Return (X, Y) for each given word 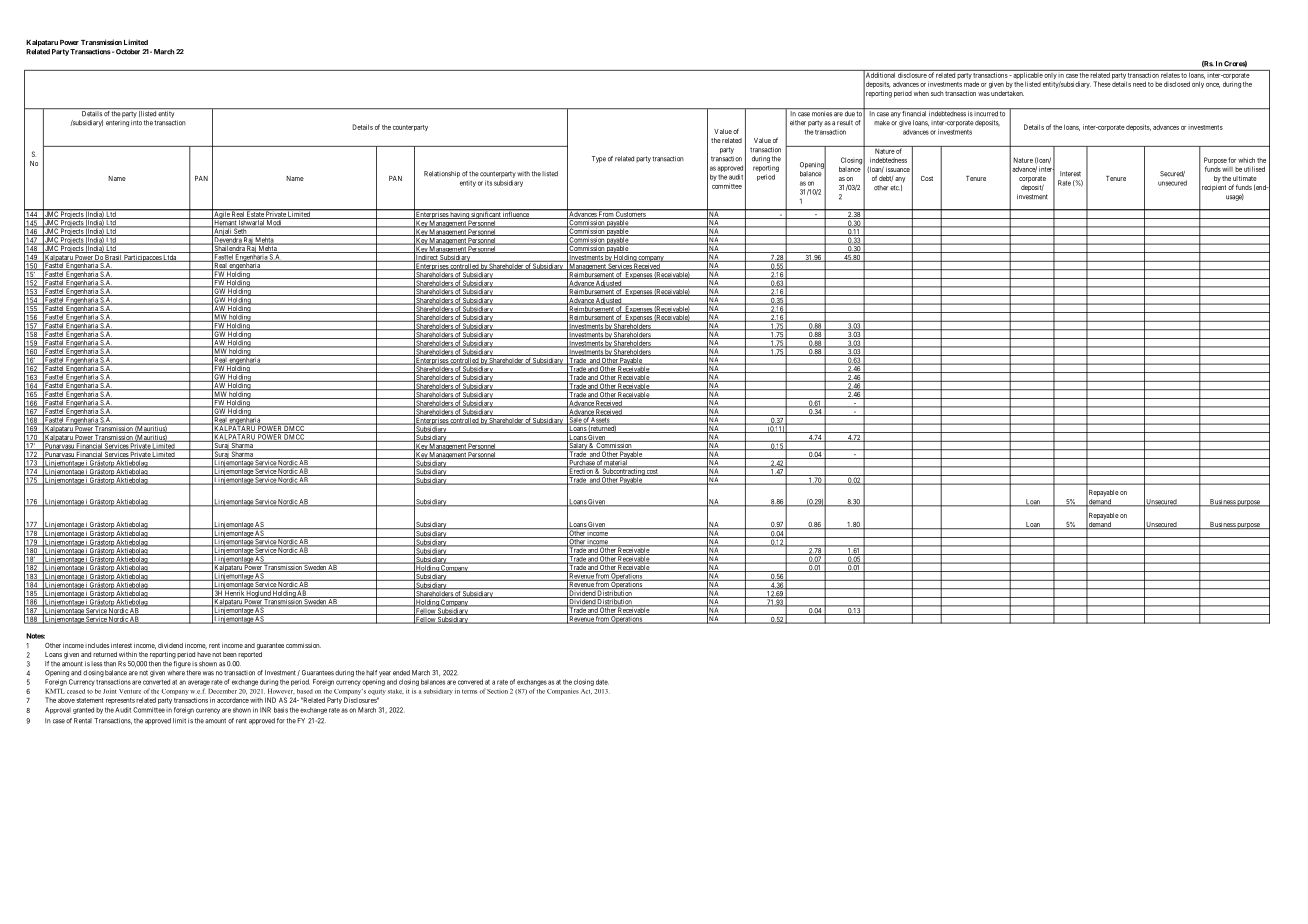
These (1102, 84)
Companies (563, 691)
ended (401, 673)
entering (117, 123)
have (204, 654)
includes (97, 645)
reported (250, 655)
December (222, 691)
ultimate (1245, 178)
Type (599, 159)
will (1227, 169)
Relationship (442, 174)
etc (895, 188)
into (136, 123)
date (602, 682)
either (798, 123)
